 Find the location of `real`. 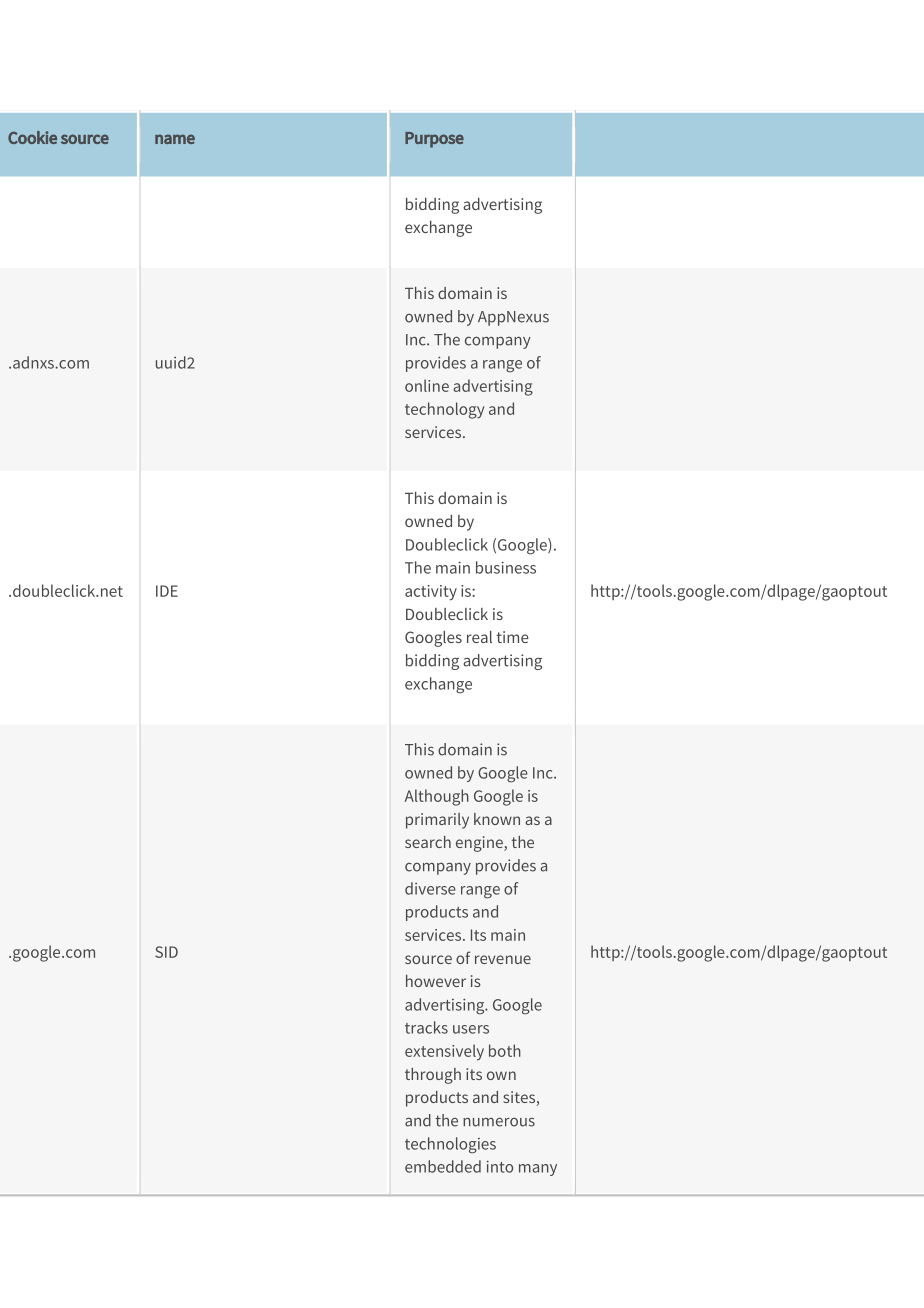

real is located at coordinates (479, 637).
